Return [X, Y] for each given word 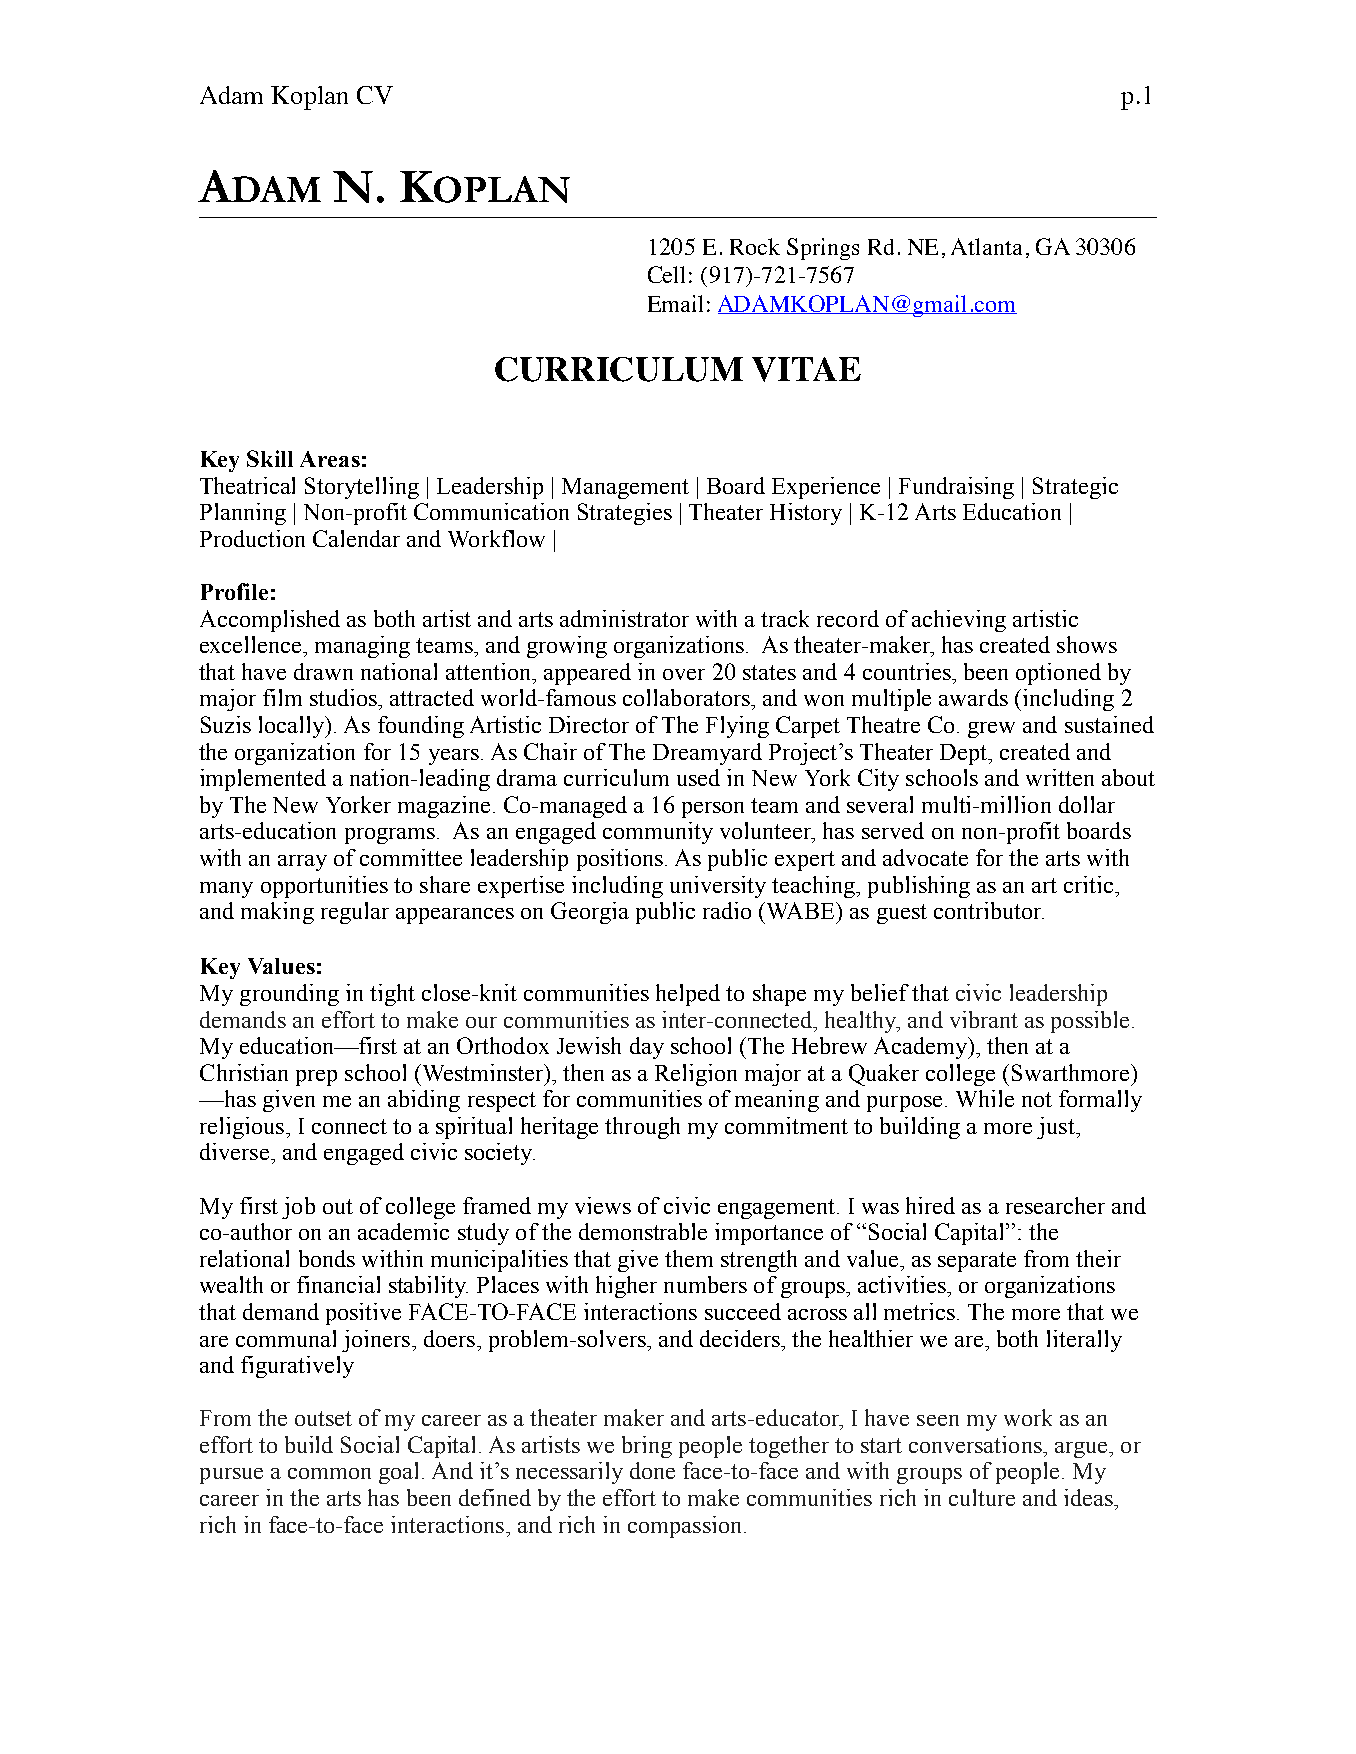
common [329, 1473]
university [718, 887]
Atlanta [986, 246]
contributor [989, 910]
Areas [330, 459]
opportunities [324, 887]
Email [675, 303]
